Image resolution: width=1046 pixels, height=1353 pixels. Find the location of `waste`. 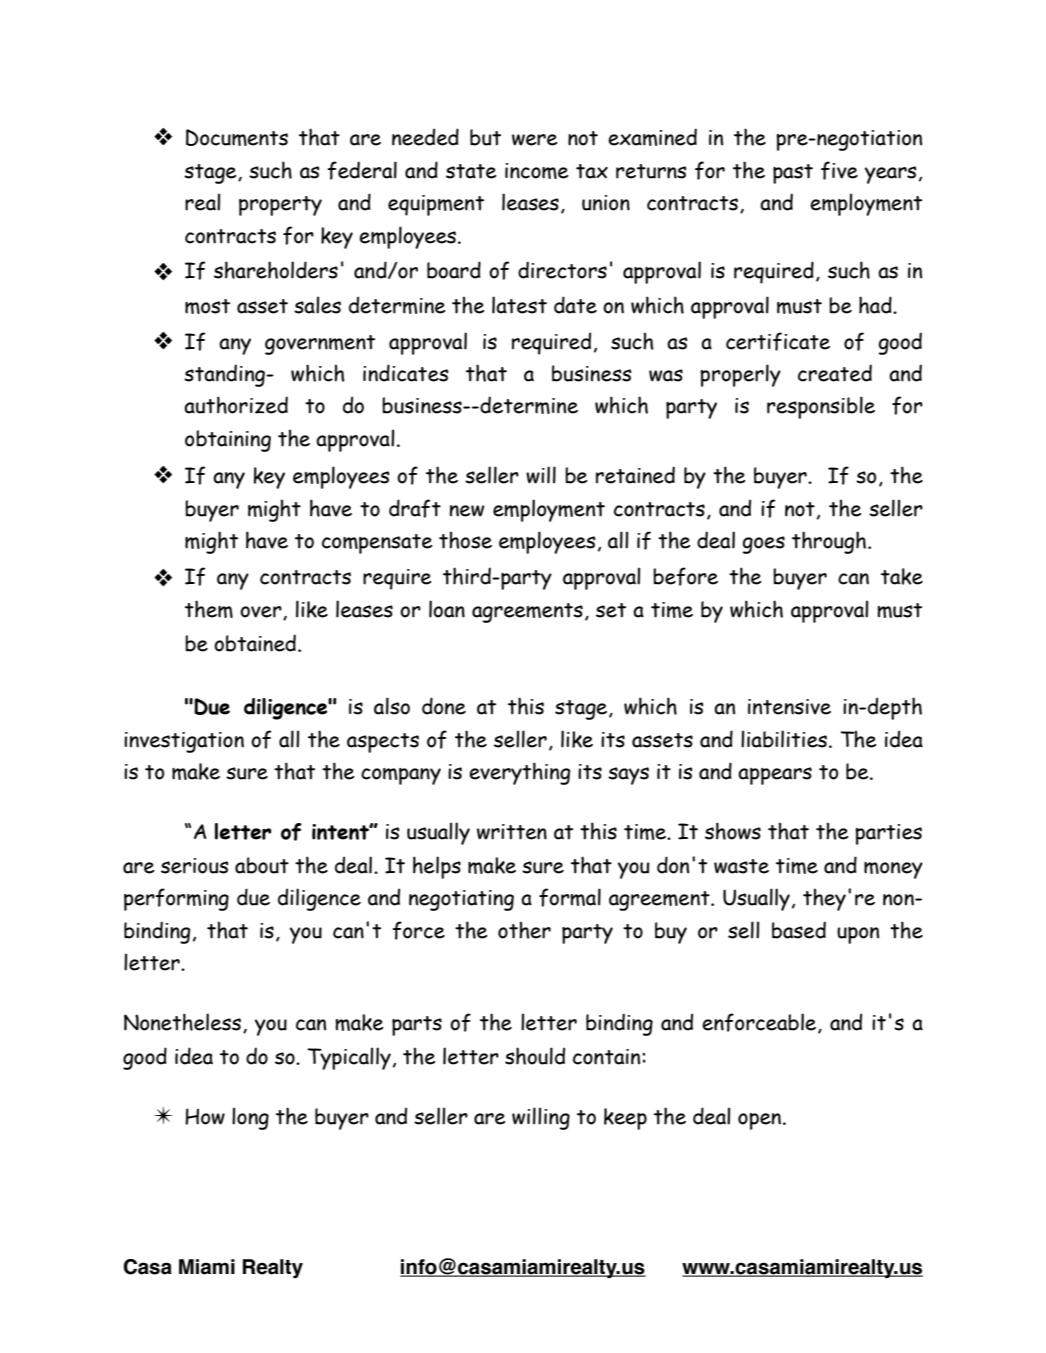

waste is located at coordinates (741, 866).
